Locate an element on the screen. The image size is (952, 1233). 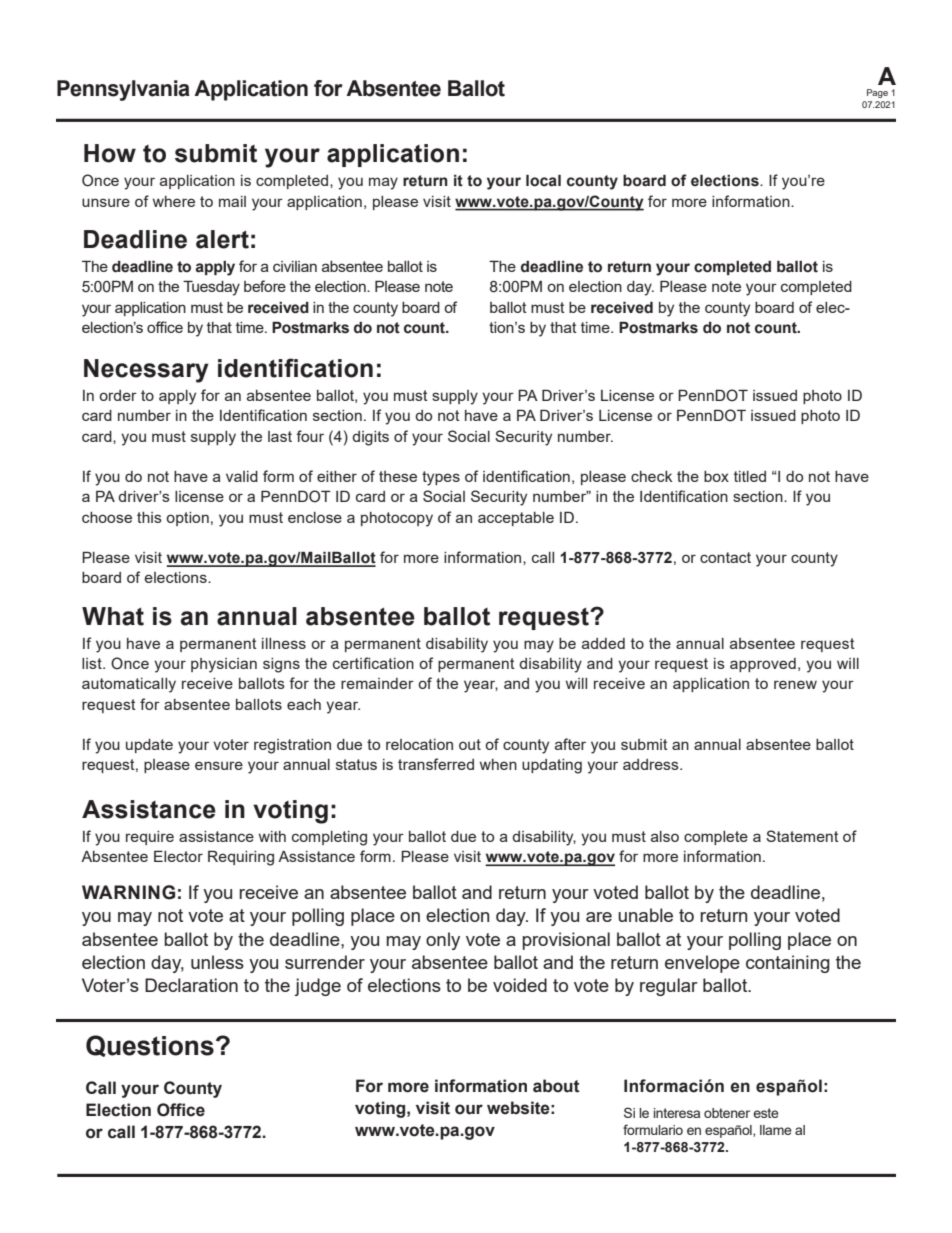
Pennsylvania is located at coordinates (123, 90).
